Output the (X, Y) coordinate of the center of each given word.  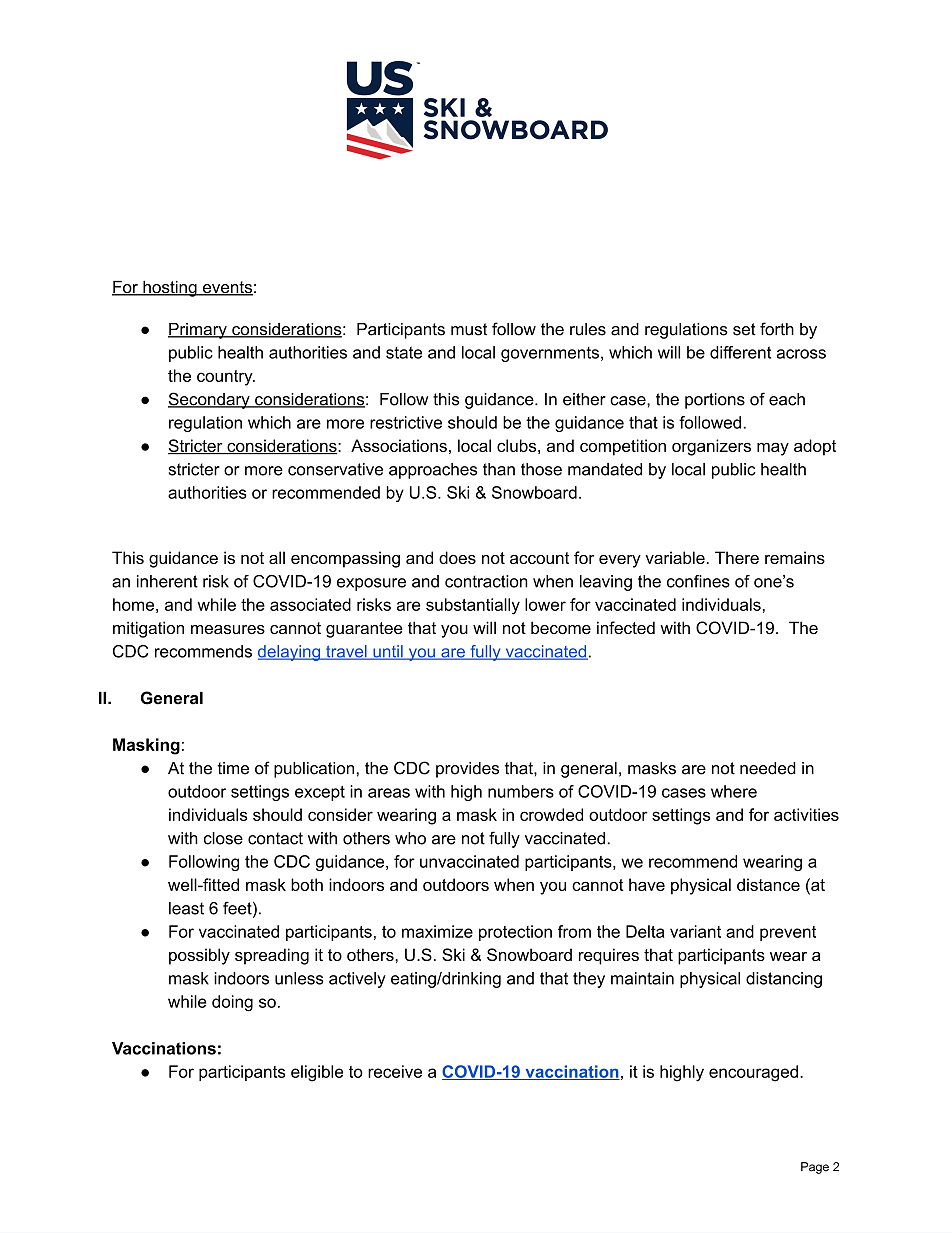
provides (467, 770)
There (737, 557)
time (233, 768)
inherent (167, 581)
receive (395, 1071)
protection (515, 933)
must (469, 329)
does (457, 557)
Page (815, 1168)
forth (777, 329)
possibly (199, 956)
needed (768, 768)
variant (695, 931)
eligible (317, 1073)
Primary (198, 331)
